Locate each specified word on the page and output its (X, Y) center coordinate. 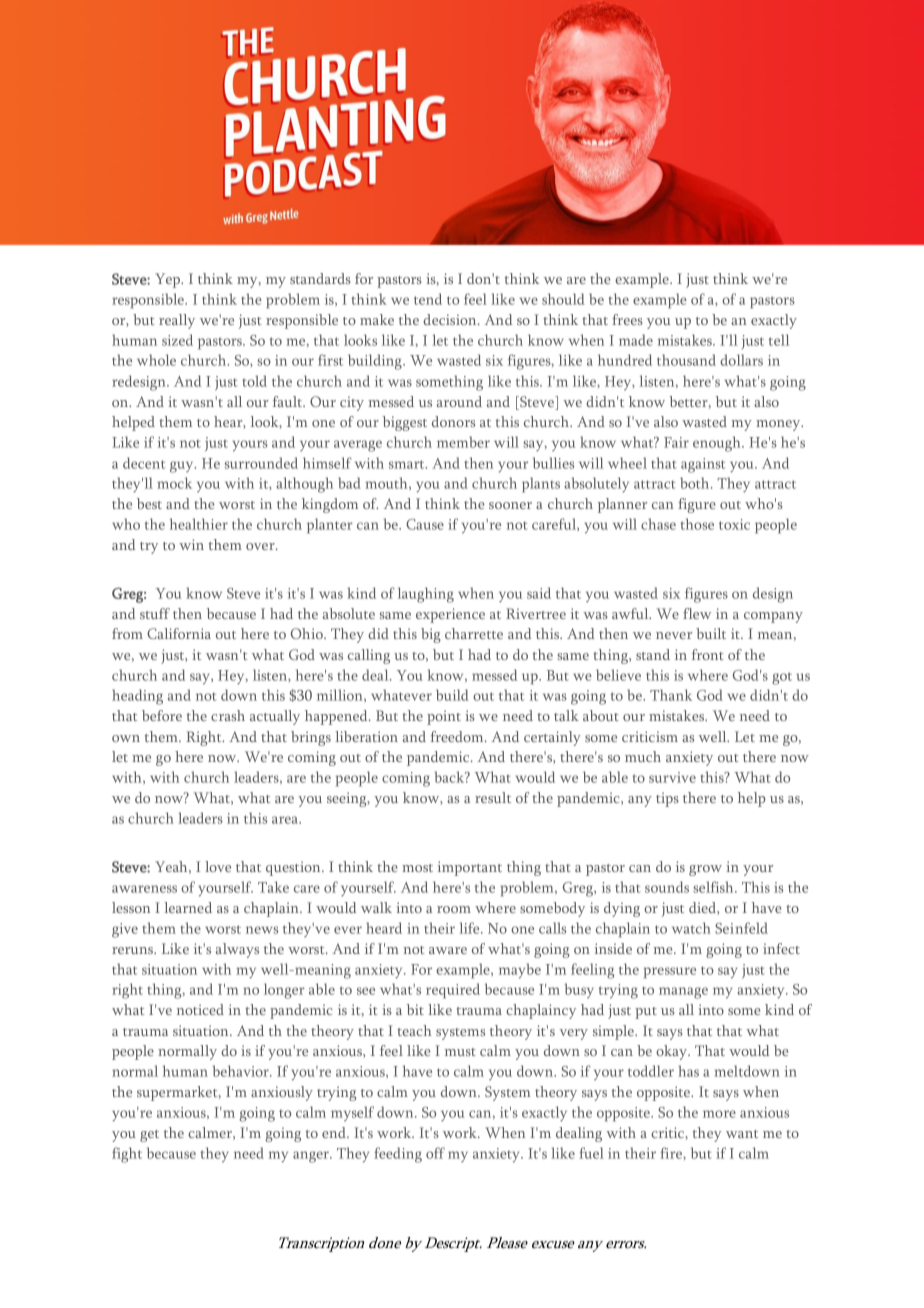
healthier (199, 524)
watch (691, 928)
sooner (510, 505)
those (697, 524)
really (177, 321)
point (444, 717)
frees (627, 319)
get (149, 1136)
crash (228, 715)
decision (451, 319)
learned (188, 907)
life (470, 928)
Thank (671, 695)
